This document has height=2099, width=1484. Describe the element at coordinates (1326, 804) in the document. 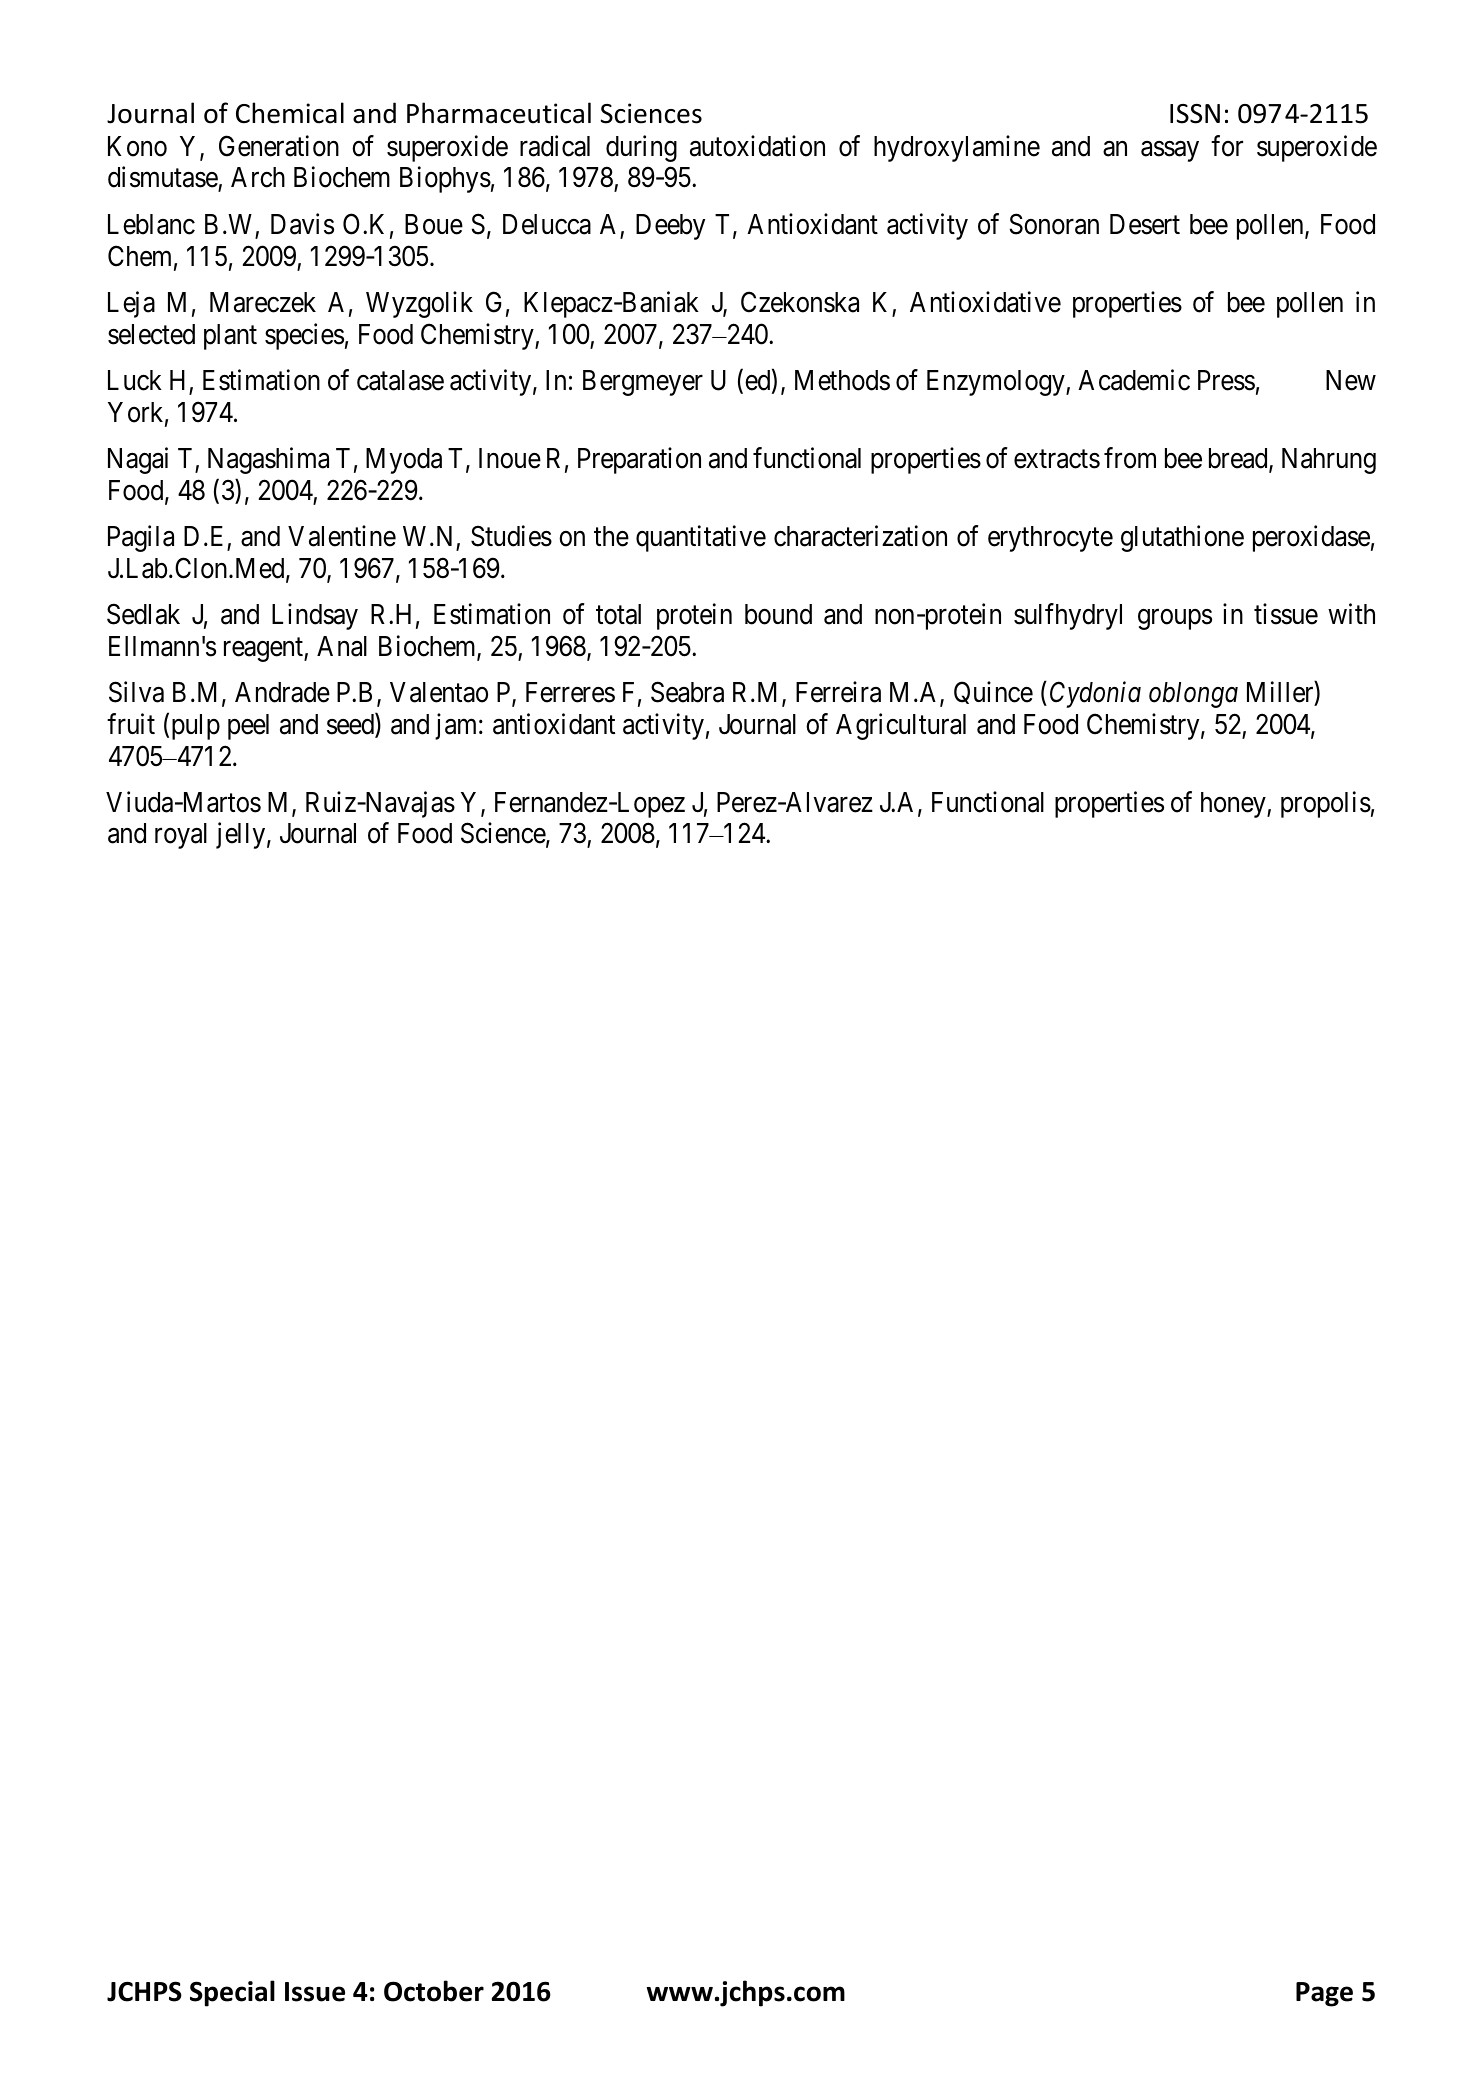

I see `propolis` at that location.
